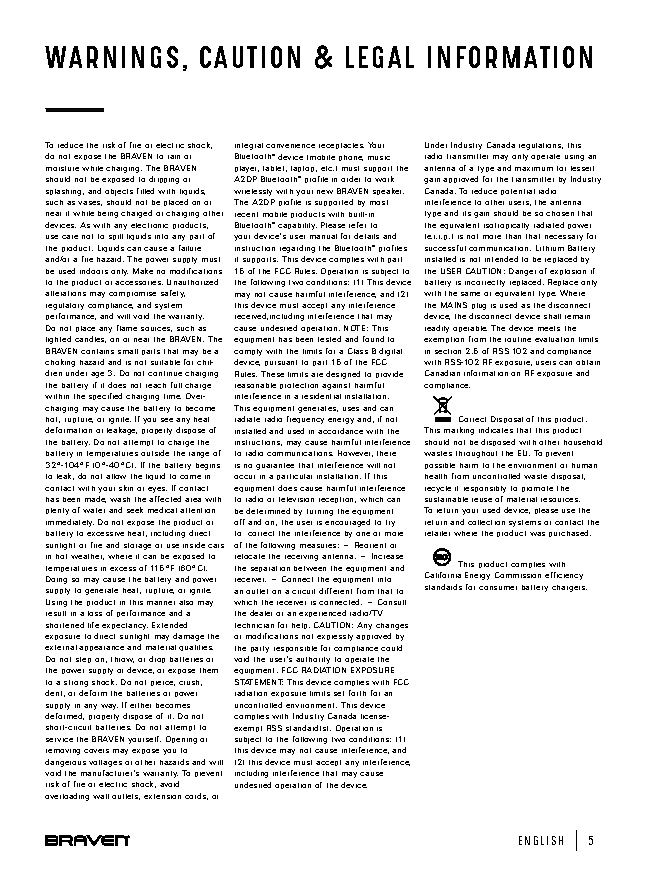  I want to click on maximum, so click(534, 169).
